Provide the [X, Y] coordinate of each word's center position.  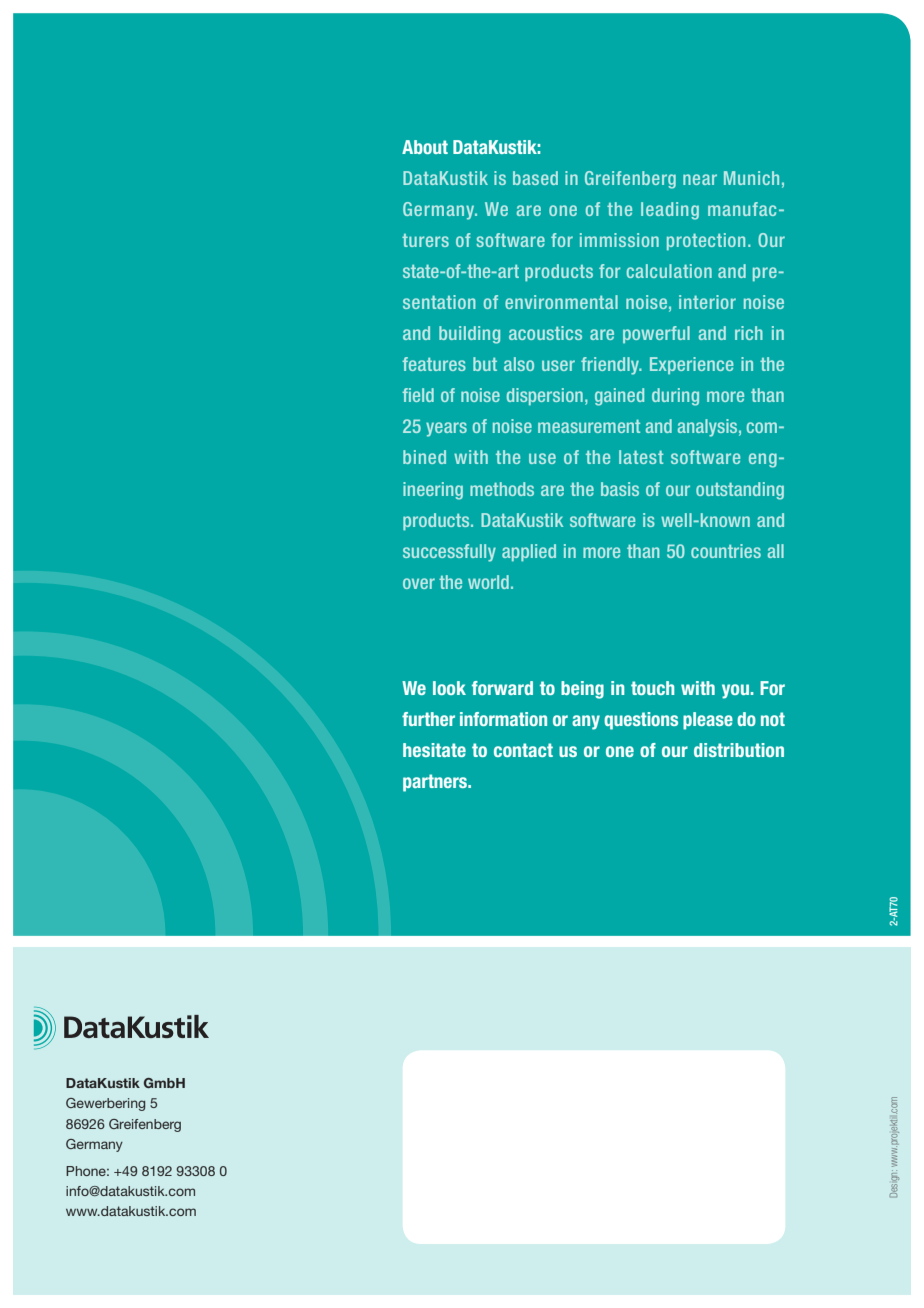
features [434, 364]
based [535, 178]
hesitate [434, 750]
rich [749, 333]
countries [726, 551]
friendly [611, 366]
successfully [449, 553]
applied [529, 553]
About [425, 147]
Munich [751, 178]
